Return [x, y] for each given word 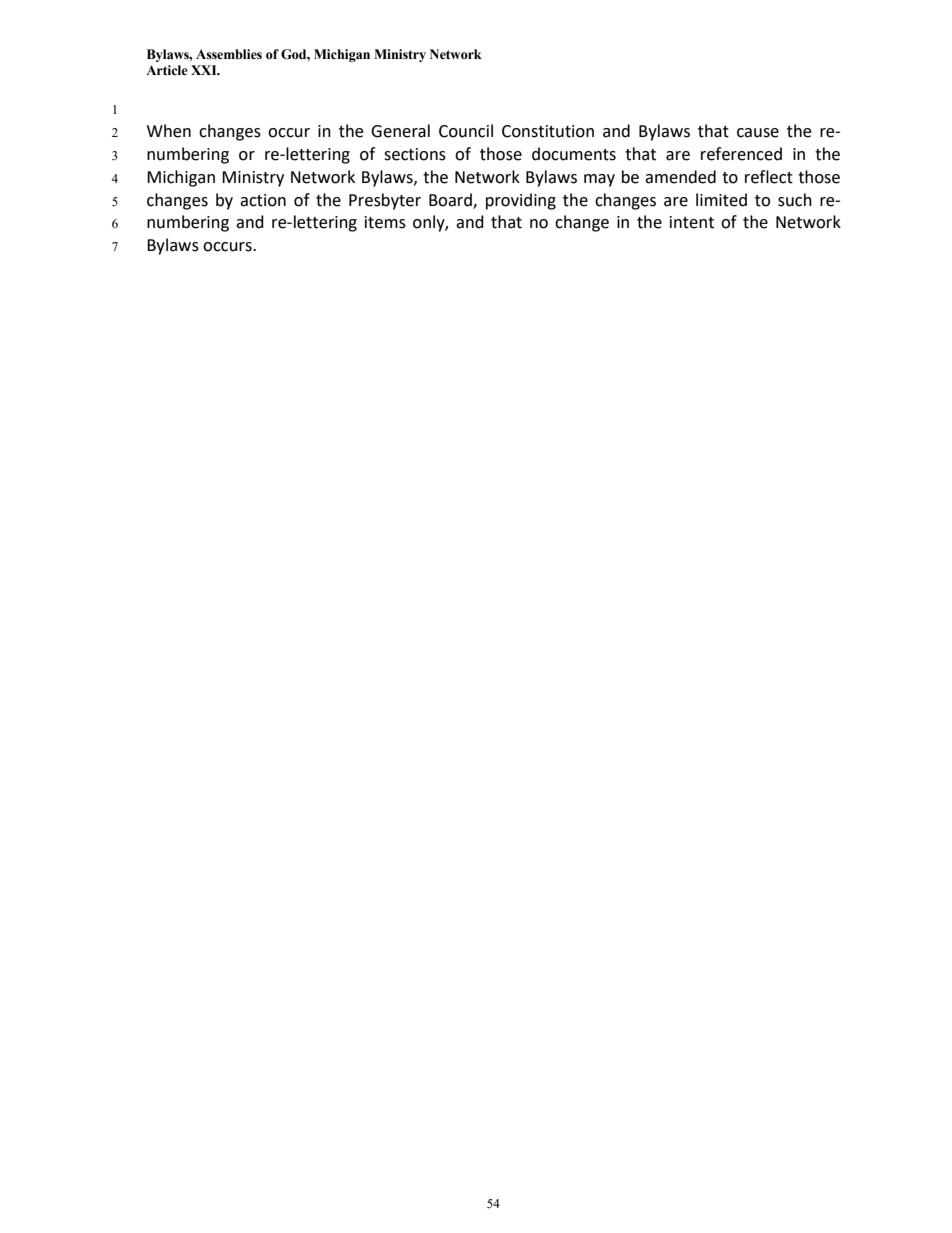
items [385, 222]
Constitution [548, 131]
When [169, 131]
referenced [741, 154]
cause [758, 133]
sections [415, 154]
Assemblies [229, 54]
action [263, 200]
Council [466, 131]
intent [692, 222]
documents [574, 154]
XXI [205, 70]
